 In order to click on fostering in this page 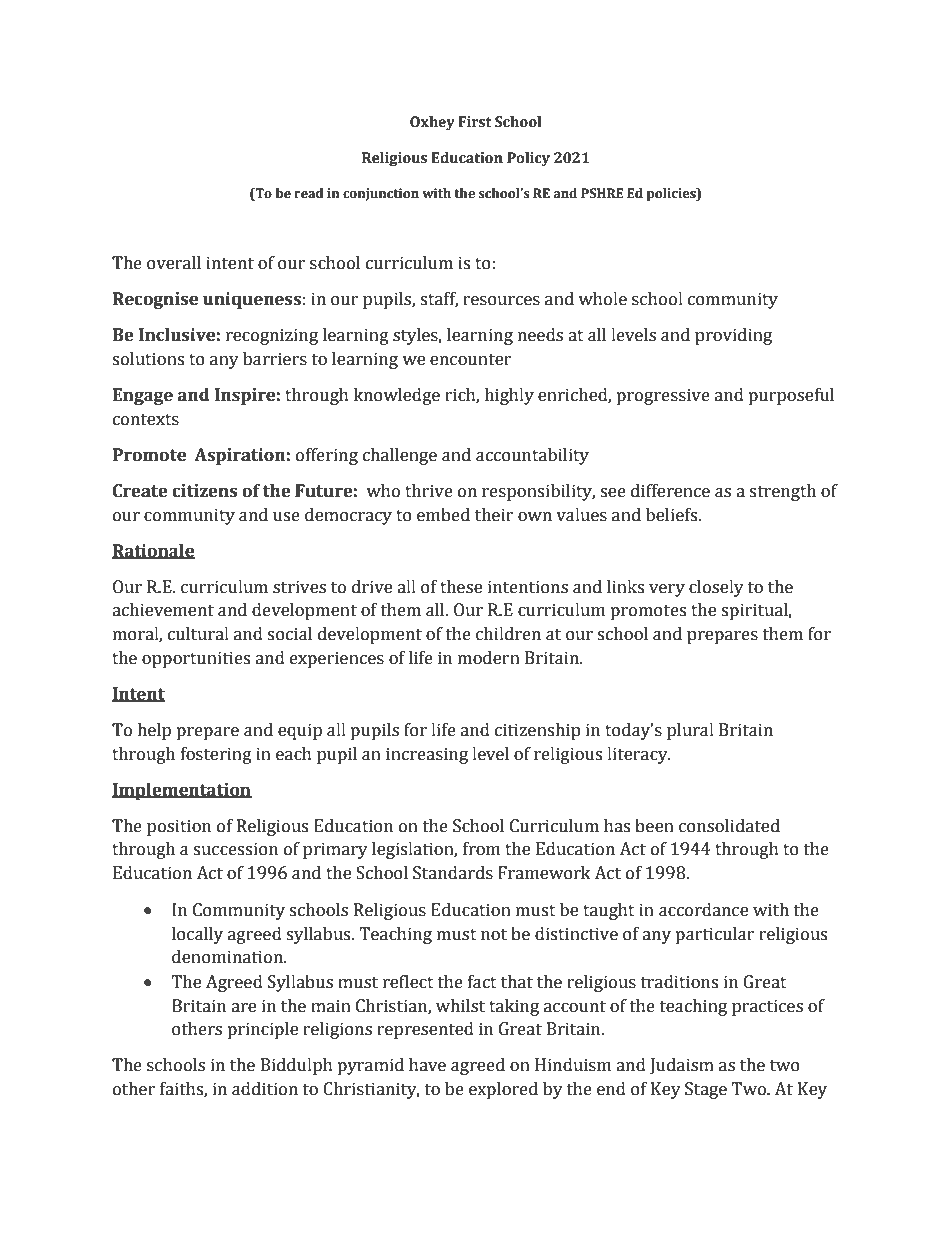, I will do `click(216, 755)`.
